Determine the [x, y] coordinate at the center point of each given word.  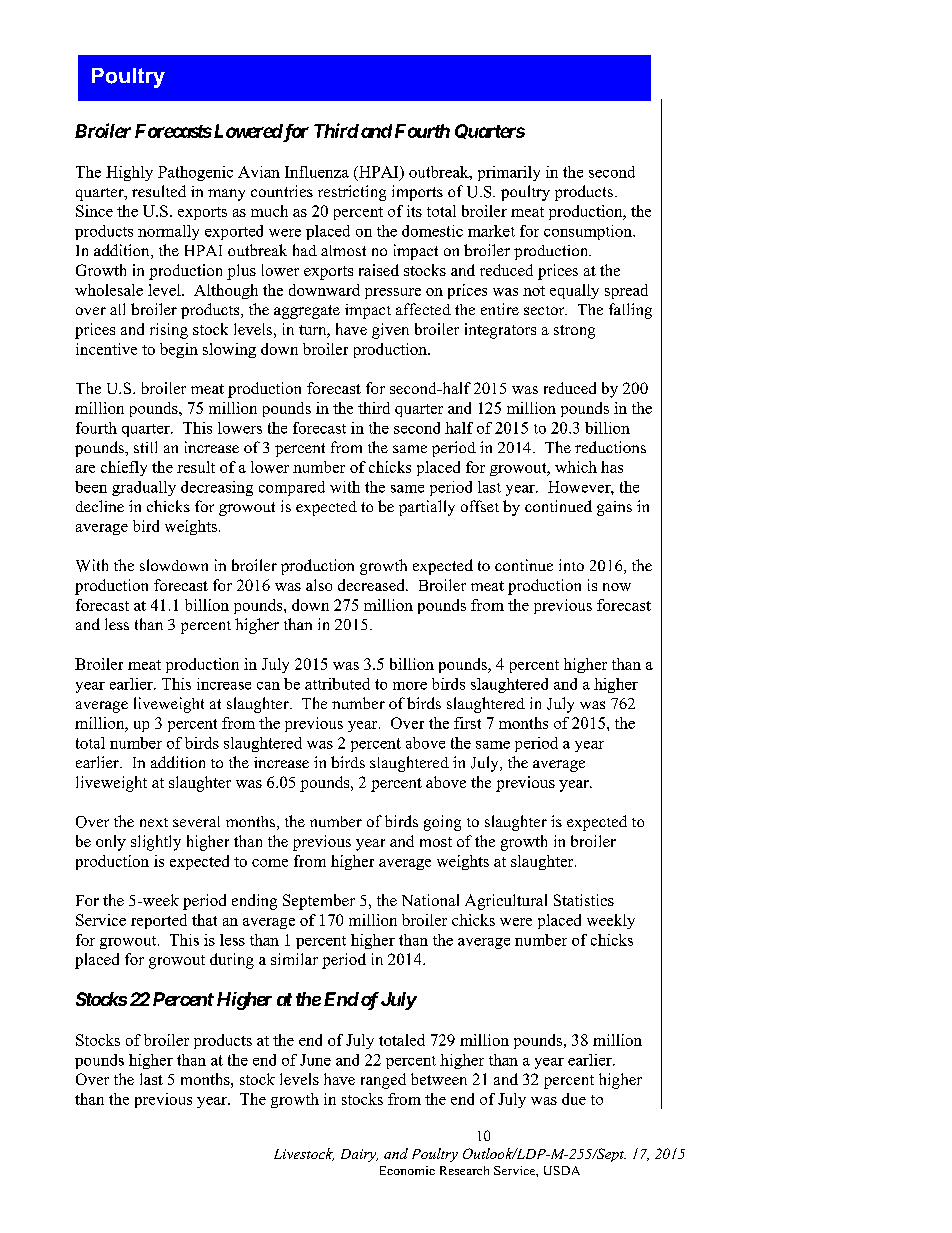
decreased [372, 585]
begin [179, 350]
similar [294, 959]
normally [168, 232]
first [467, 723]
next [154, 822]
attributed [337, 684]
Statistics [584, 900]
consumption [589, 232]
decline [100, 506]
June [315, 1060]
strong [574, 332]
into [571, 565]
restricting [352, 193]
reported [159, 921]
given [390, 331]
